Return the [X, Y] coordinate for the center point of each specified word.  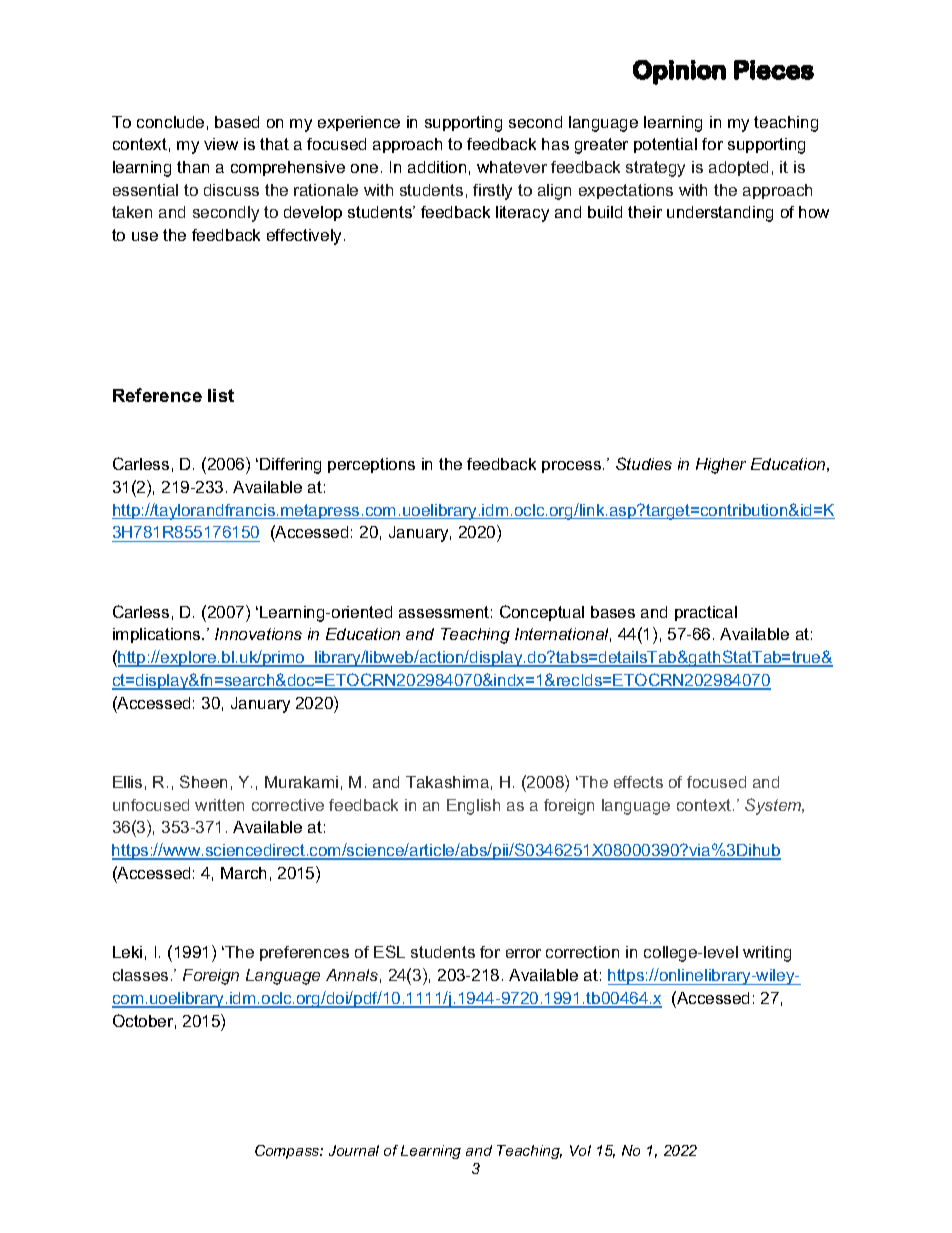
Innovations [258, 634]
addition [437, 167]
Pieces [774, 70]
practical [706, 613]
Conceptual [542, 613]
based [237, 122]
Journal [354, 1150]
